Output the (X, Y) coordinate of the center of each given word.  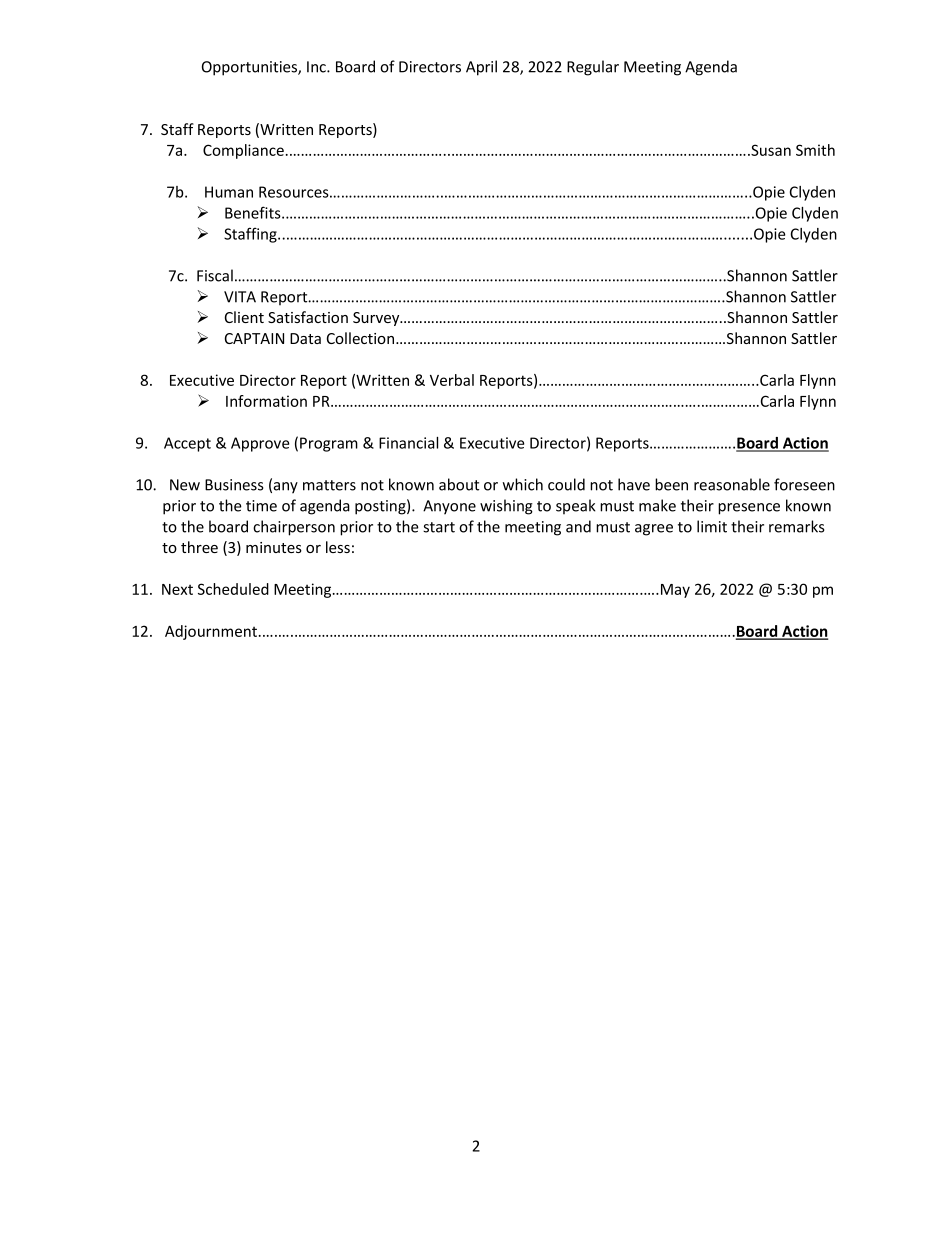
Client (244, 317)
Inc (317, 67)
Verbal (452, 380)
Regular (593, 68)
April (481, 68)
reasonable (732, 484)
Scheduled (233, 589)
